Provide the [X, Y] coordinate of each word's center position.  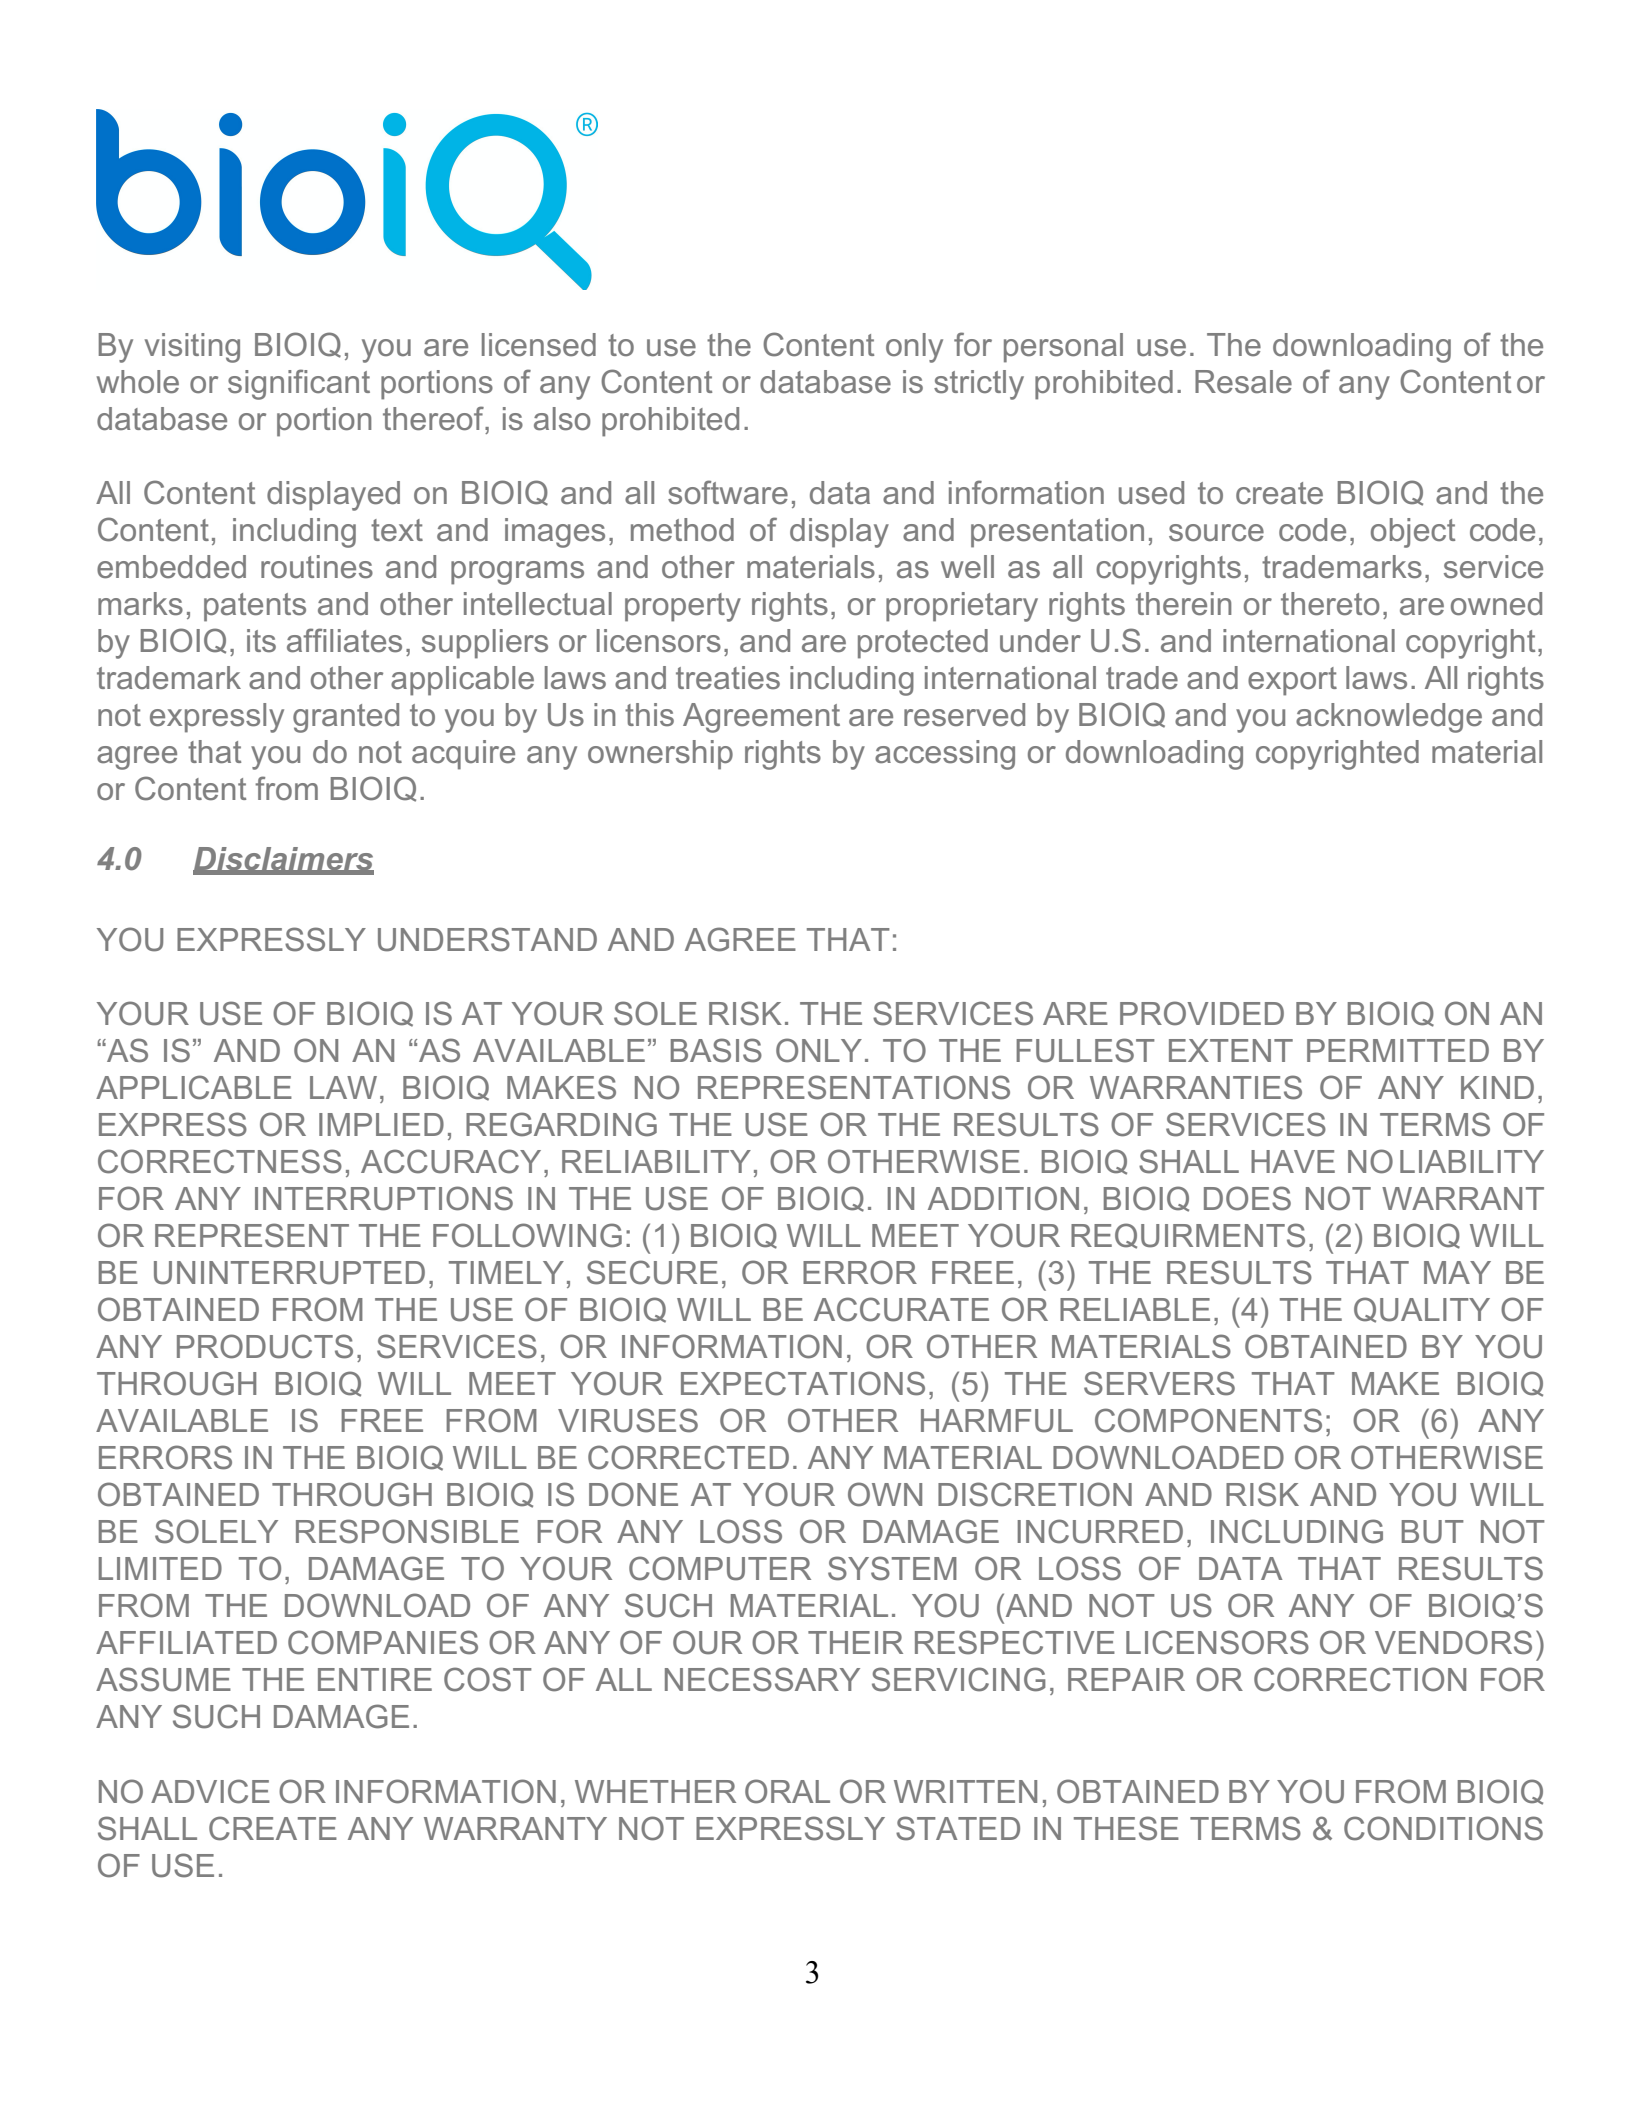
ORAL [787, 1791]
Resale [1243, 382]
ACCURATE [901, 1309]
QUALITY [1422, 1310]
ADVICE [210, 1791]
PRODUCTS [265, 1346]
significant [299, 384]
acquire [463, 755]
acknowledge [1389, 718]
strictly [979, 385]
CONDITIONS [1443, 1828]
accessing [945, 755]
